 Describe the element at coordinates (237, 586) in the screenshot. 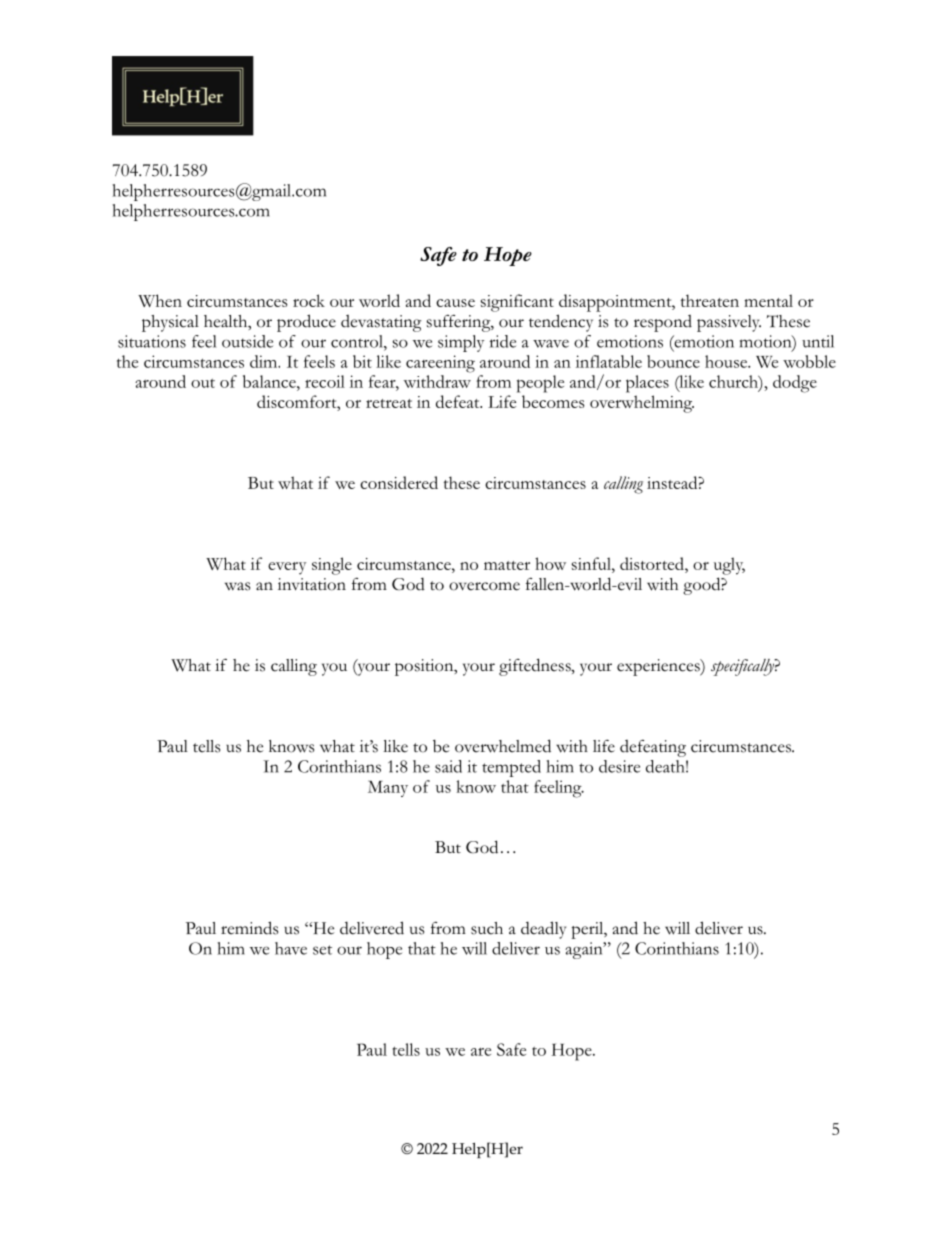

I see `was` at that location.
